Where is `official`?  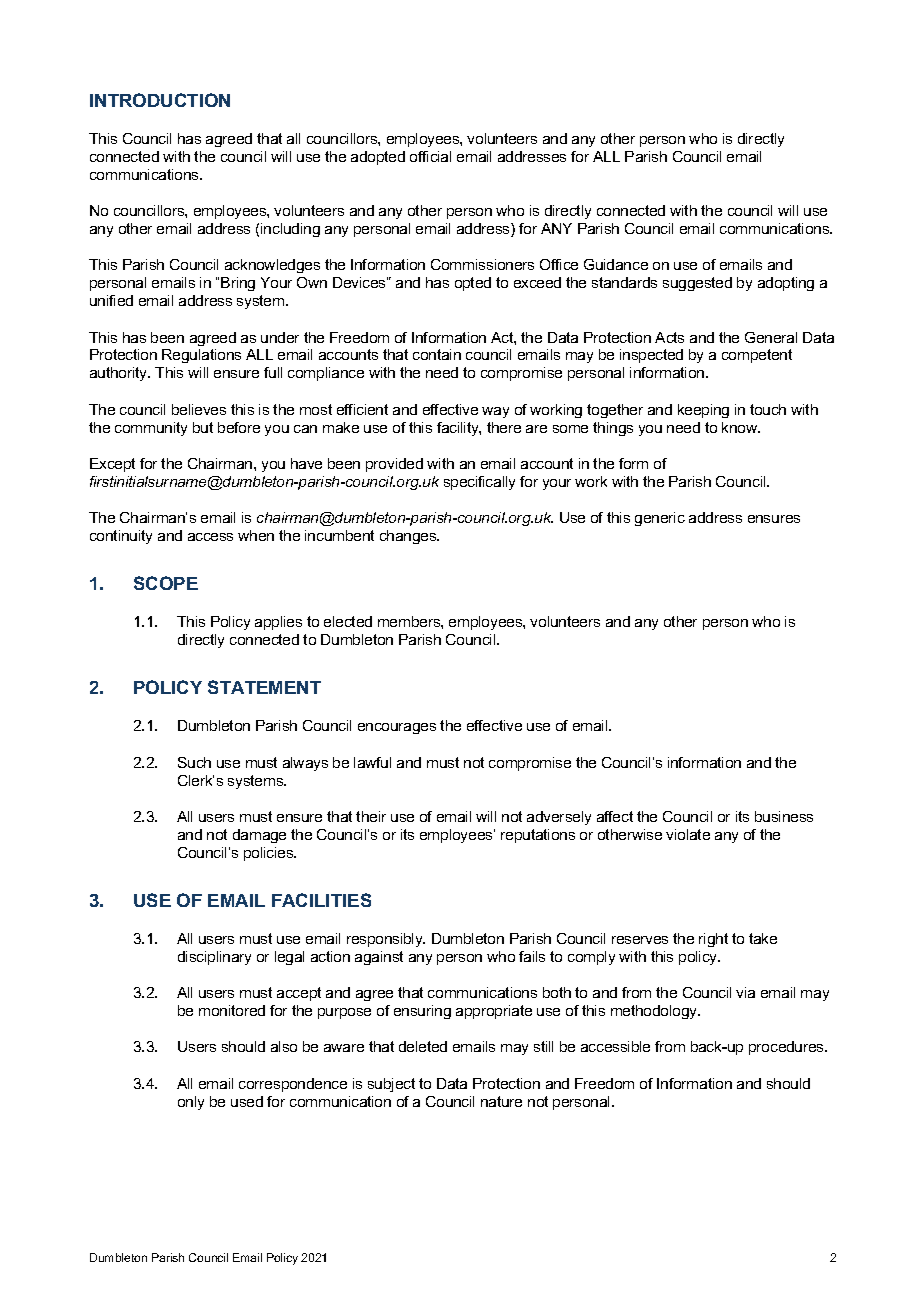
official is located at coordinates (430, 156).
